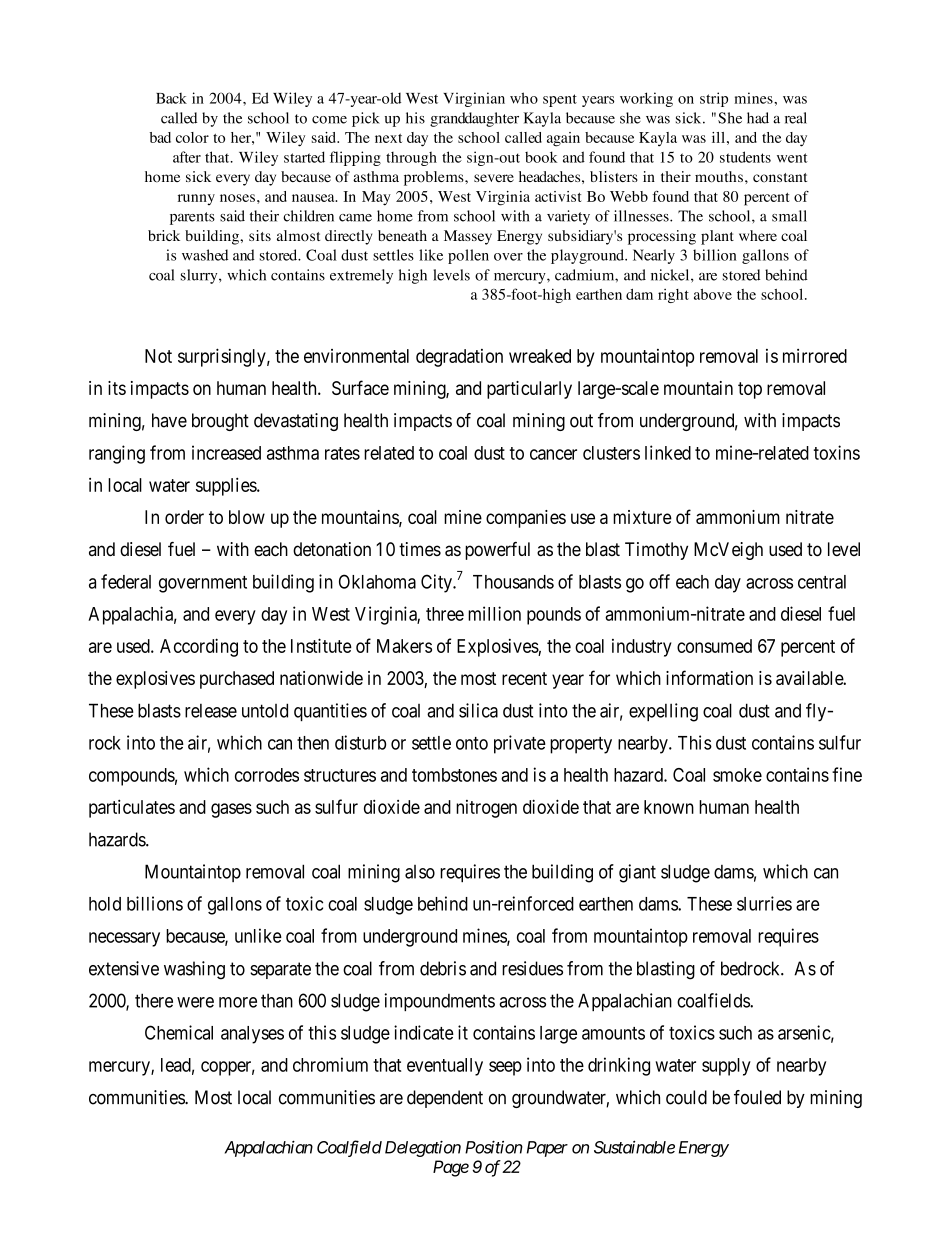  What do you see at coordinates (192, 137) in the screenshot?
I see `color` at bounding box center [192, 137].
